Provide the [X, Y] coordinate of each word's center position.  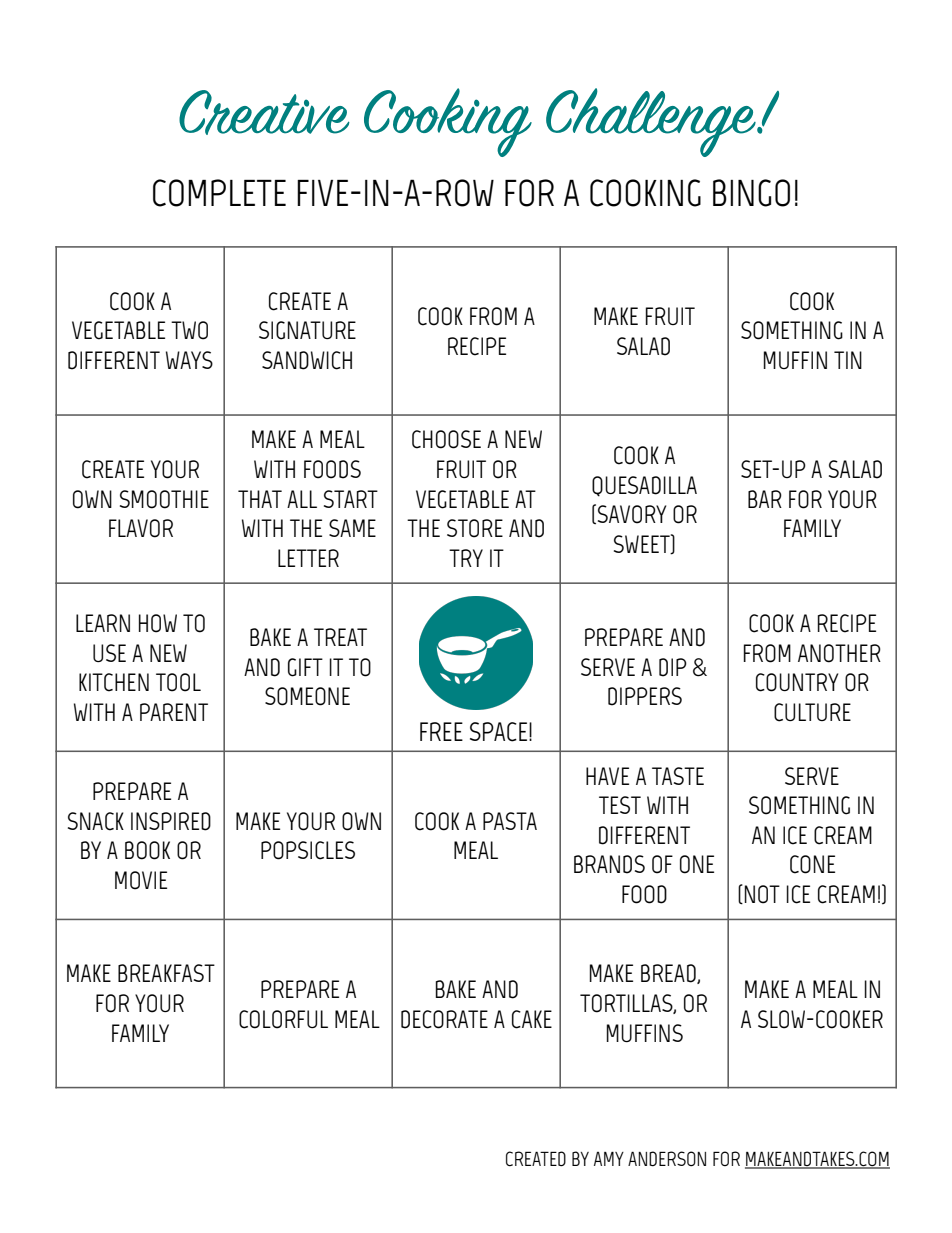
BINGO [751, 193]
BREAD [669, 974]
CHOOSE [446, 439]
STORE [475, 528]
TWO [189, 330]
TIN [848, 360]
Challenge [652, 122]
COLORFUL [283, 1019]
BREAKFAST [166, 973]
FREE [441, 731]
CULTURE [812, 712]
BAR [765, 499]
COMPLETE [219, 193]
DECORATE [444, 1019]
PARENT [174, 712]
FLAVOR [141, 528]
